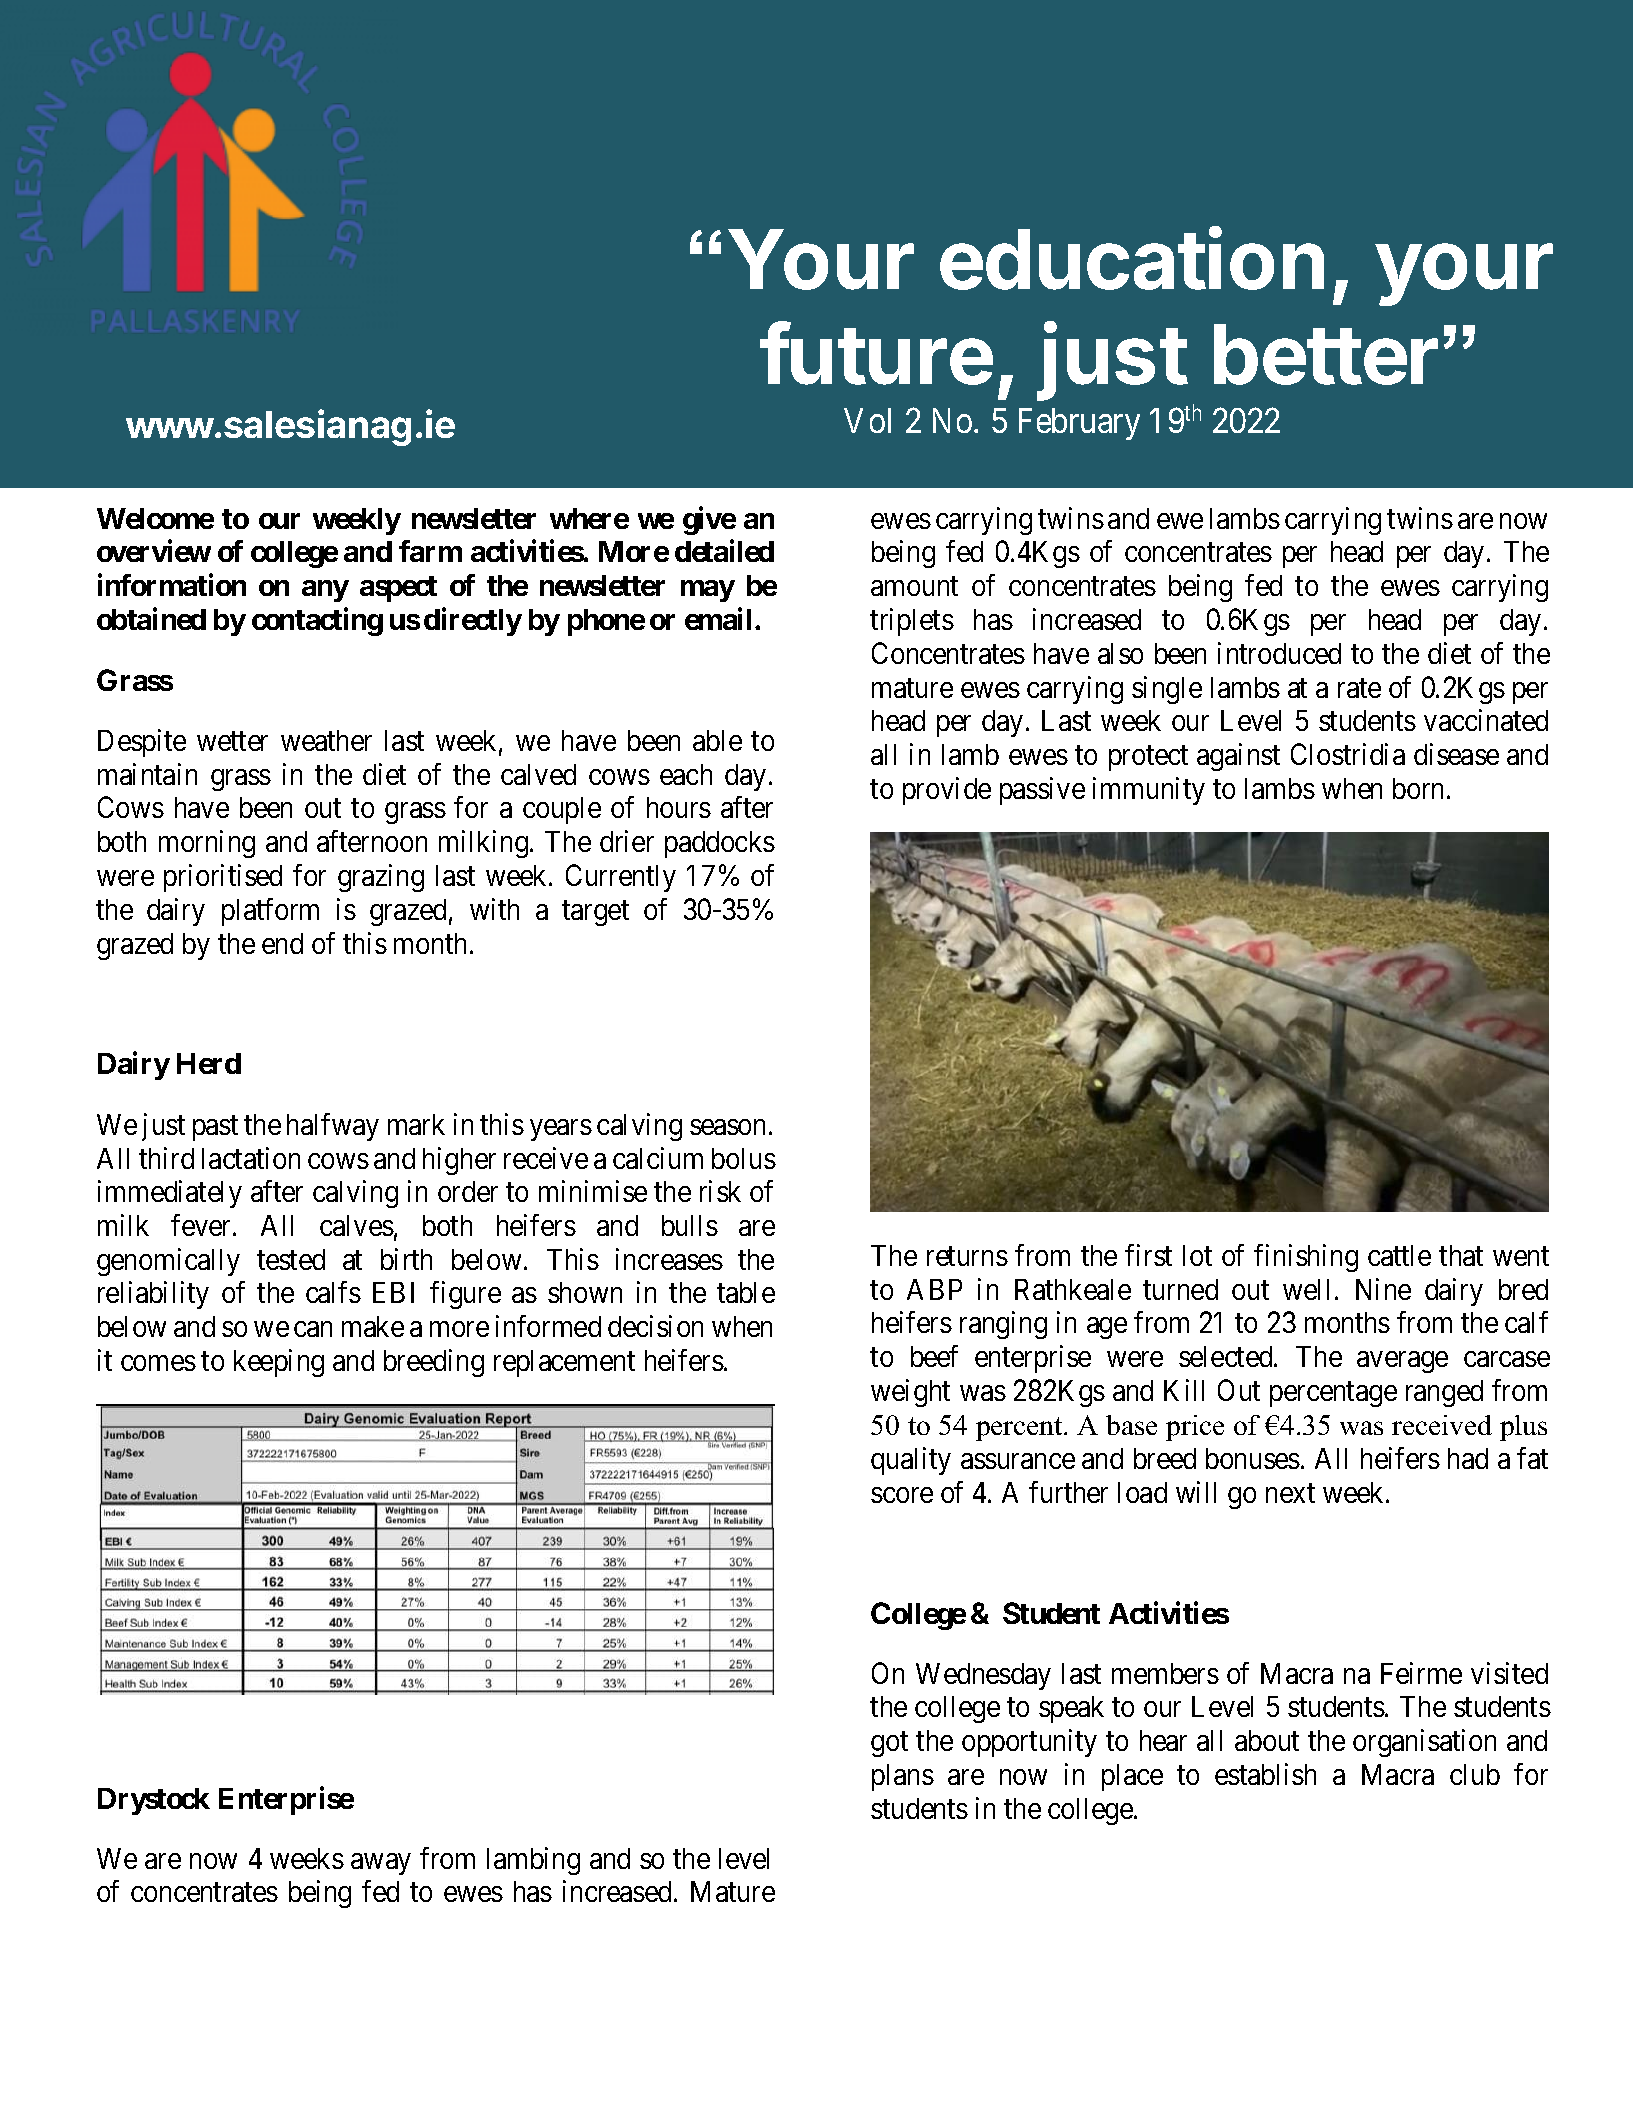  Describe the element at coordinates (430, 551) in the screenshot. I see `farm` at that location.
